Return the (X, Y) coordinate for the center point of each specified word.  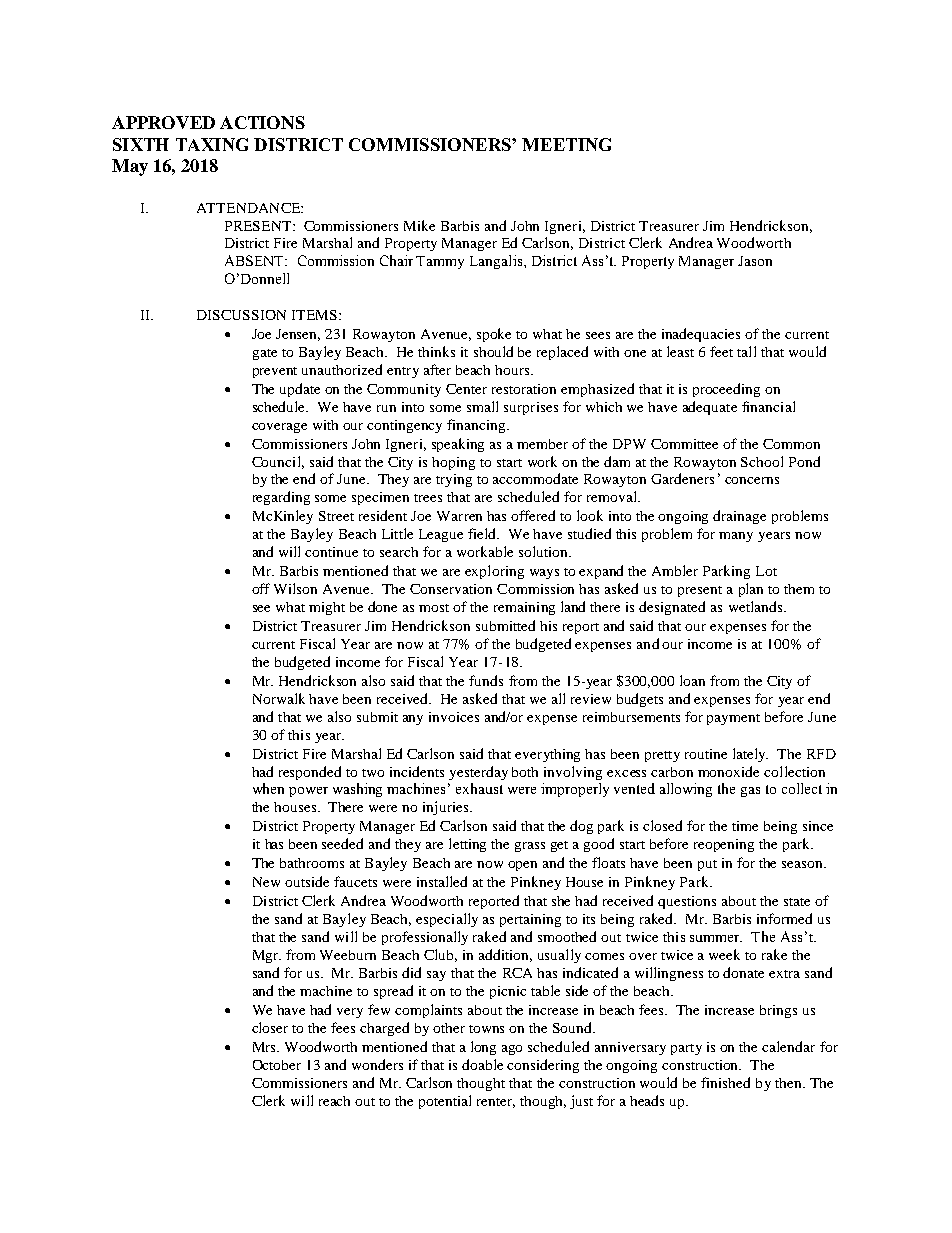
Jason (755, 261)
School (762, 461)
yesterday (478, 773)
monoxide (728, 771)
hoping (453, 463)
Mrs (266, 1047)
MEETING (566, 144)
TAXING (212, 144)
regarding (281, 498)
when (268, 788)
